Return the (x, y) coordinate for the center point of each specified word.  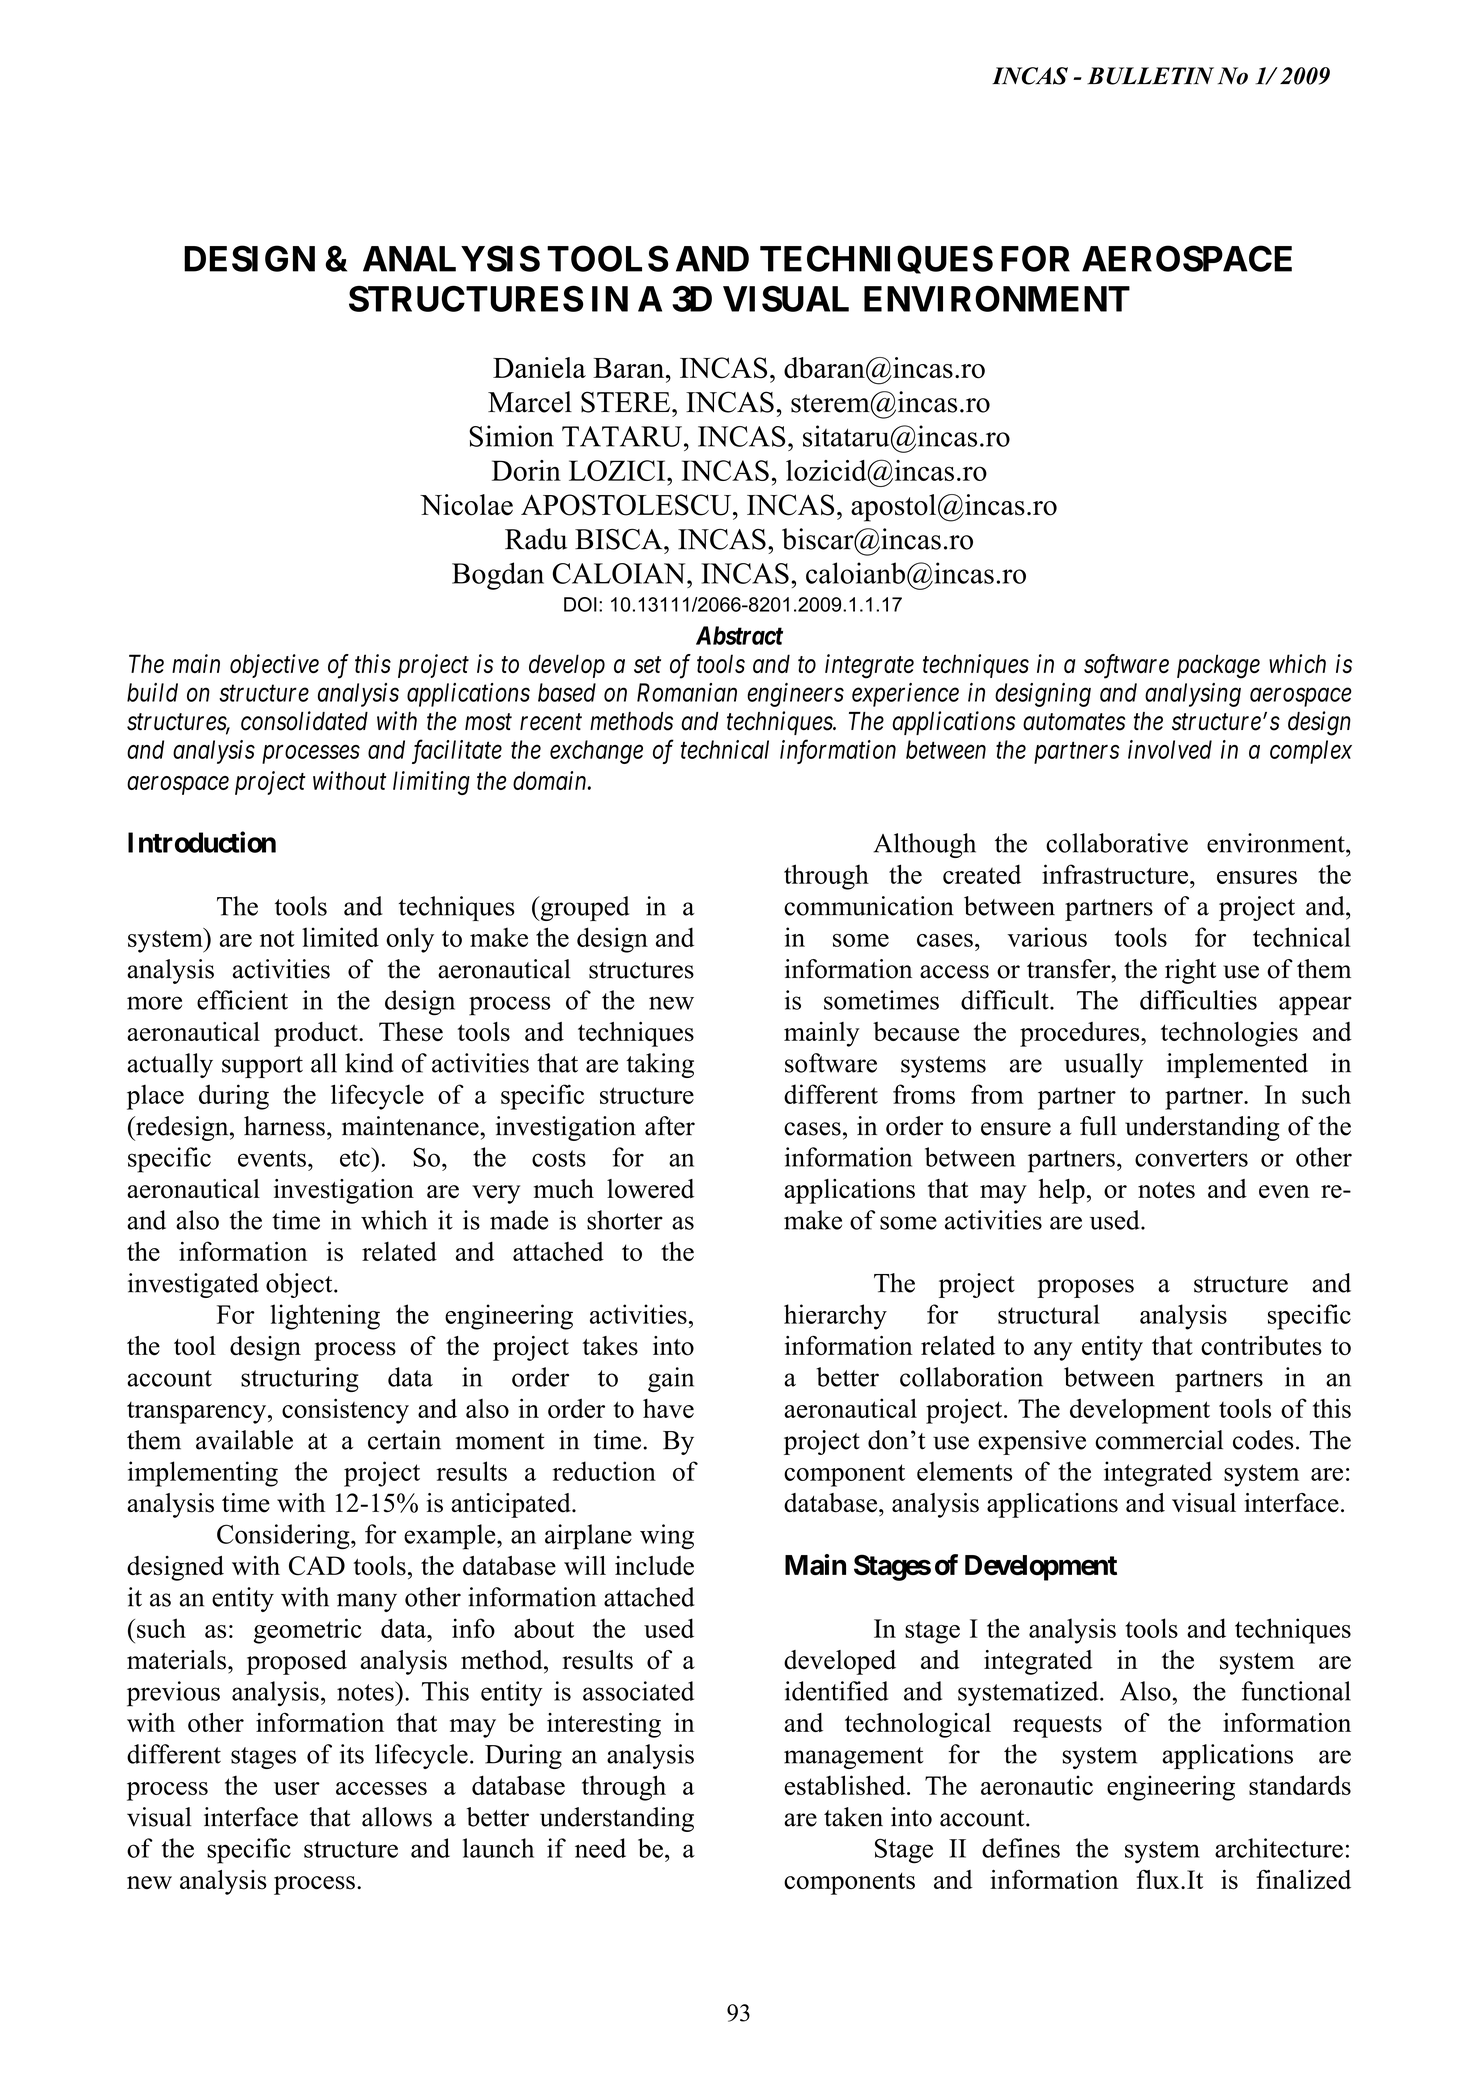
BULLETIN (1150, 76)
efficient (242, 1000)
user (297, 1788)
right (1190, 971)
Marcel (530, 402)
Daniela (539, 367)
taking (660, 1065)
